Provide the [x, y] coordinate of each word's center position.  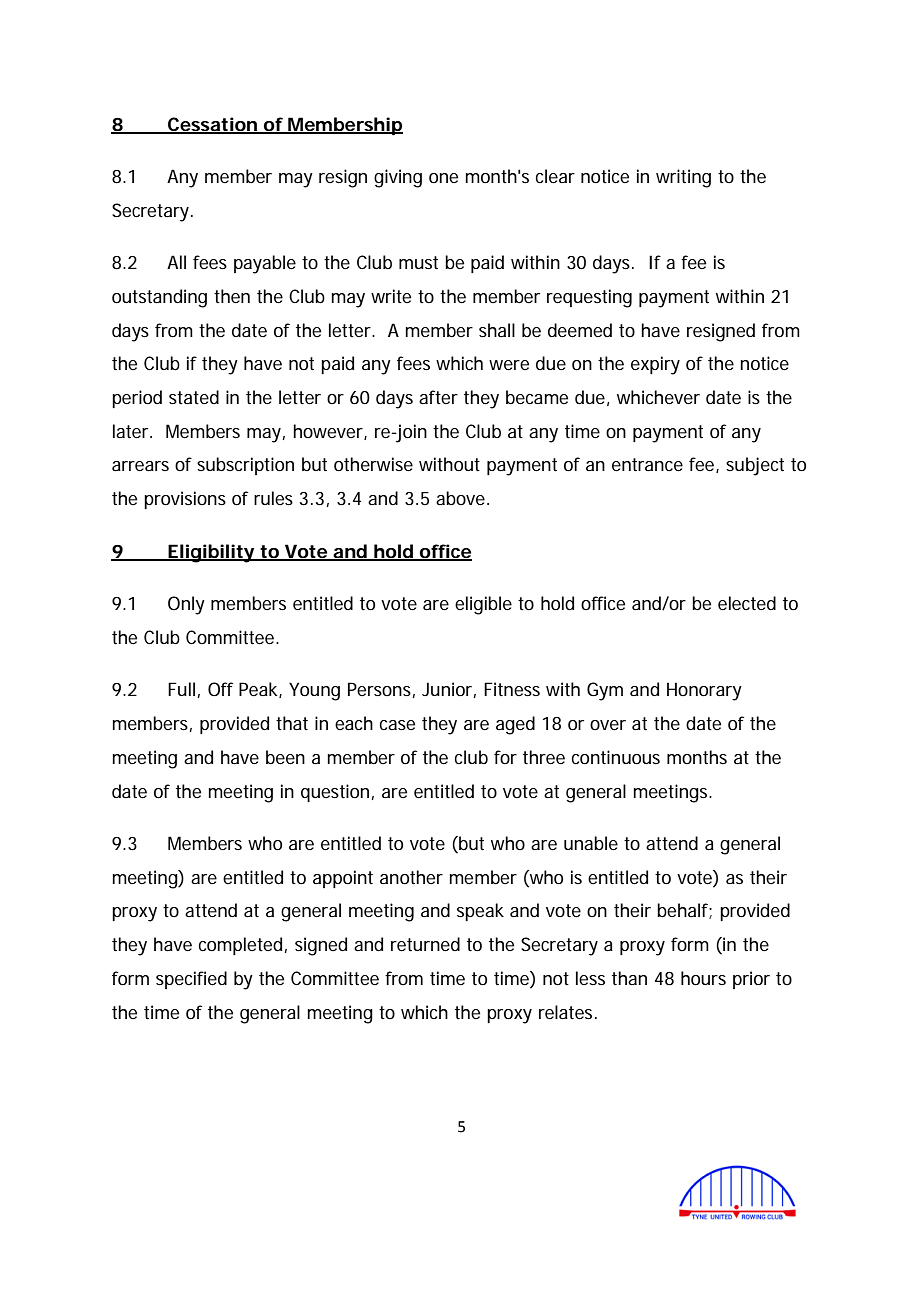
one [443, 178]
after [438, 397]
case [397, 725]
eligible [483, 605]
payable [265, 264]
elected [747, 603]
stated [194, 397]
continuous [616, 757]
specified [191, 980]
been [285, 757]
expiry [655, 365]
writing [683, 178]
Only [186, 605]
